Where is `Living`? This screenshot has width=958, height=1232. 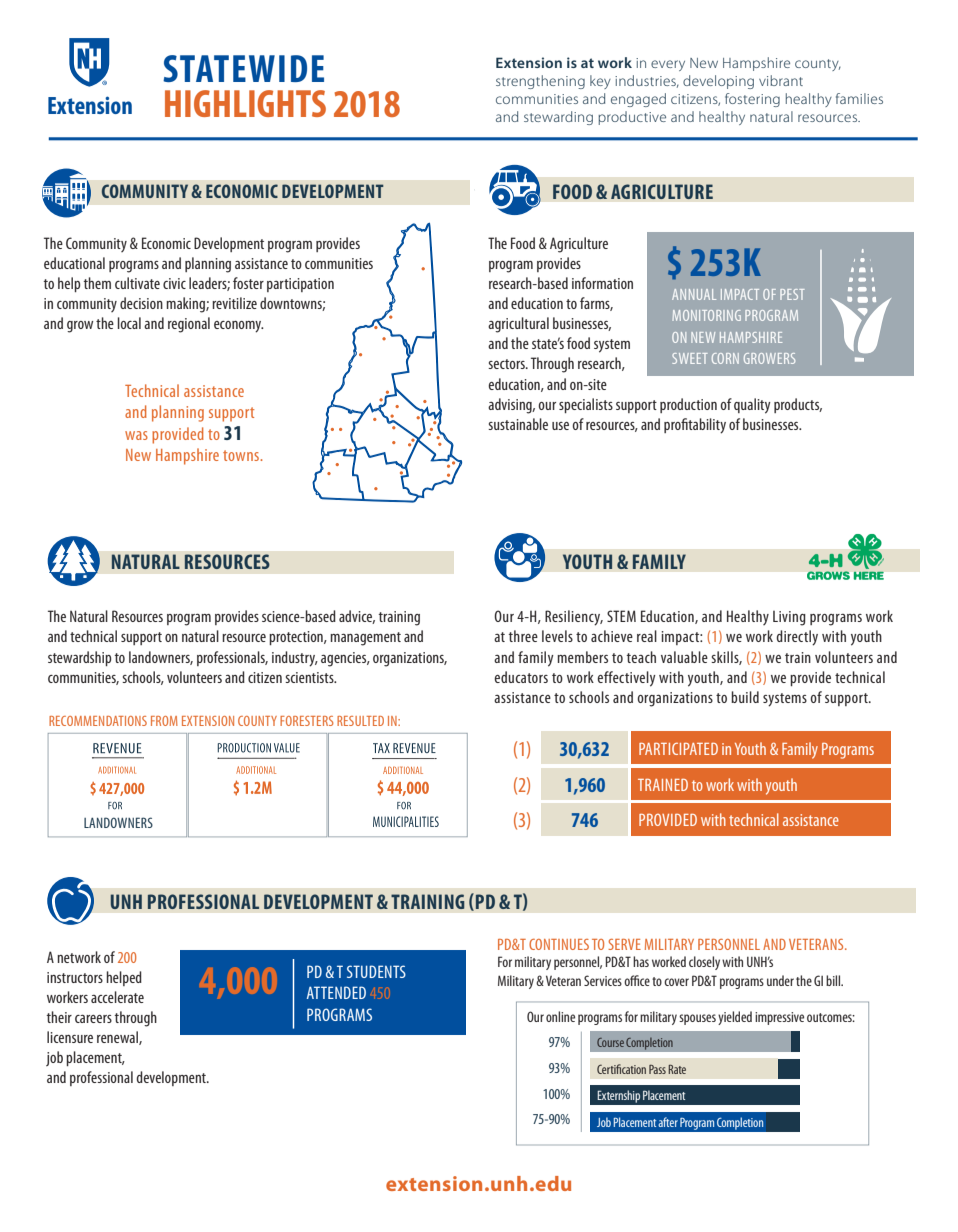 Living is located at coordinates (789, 618).
